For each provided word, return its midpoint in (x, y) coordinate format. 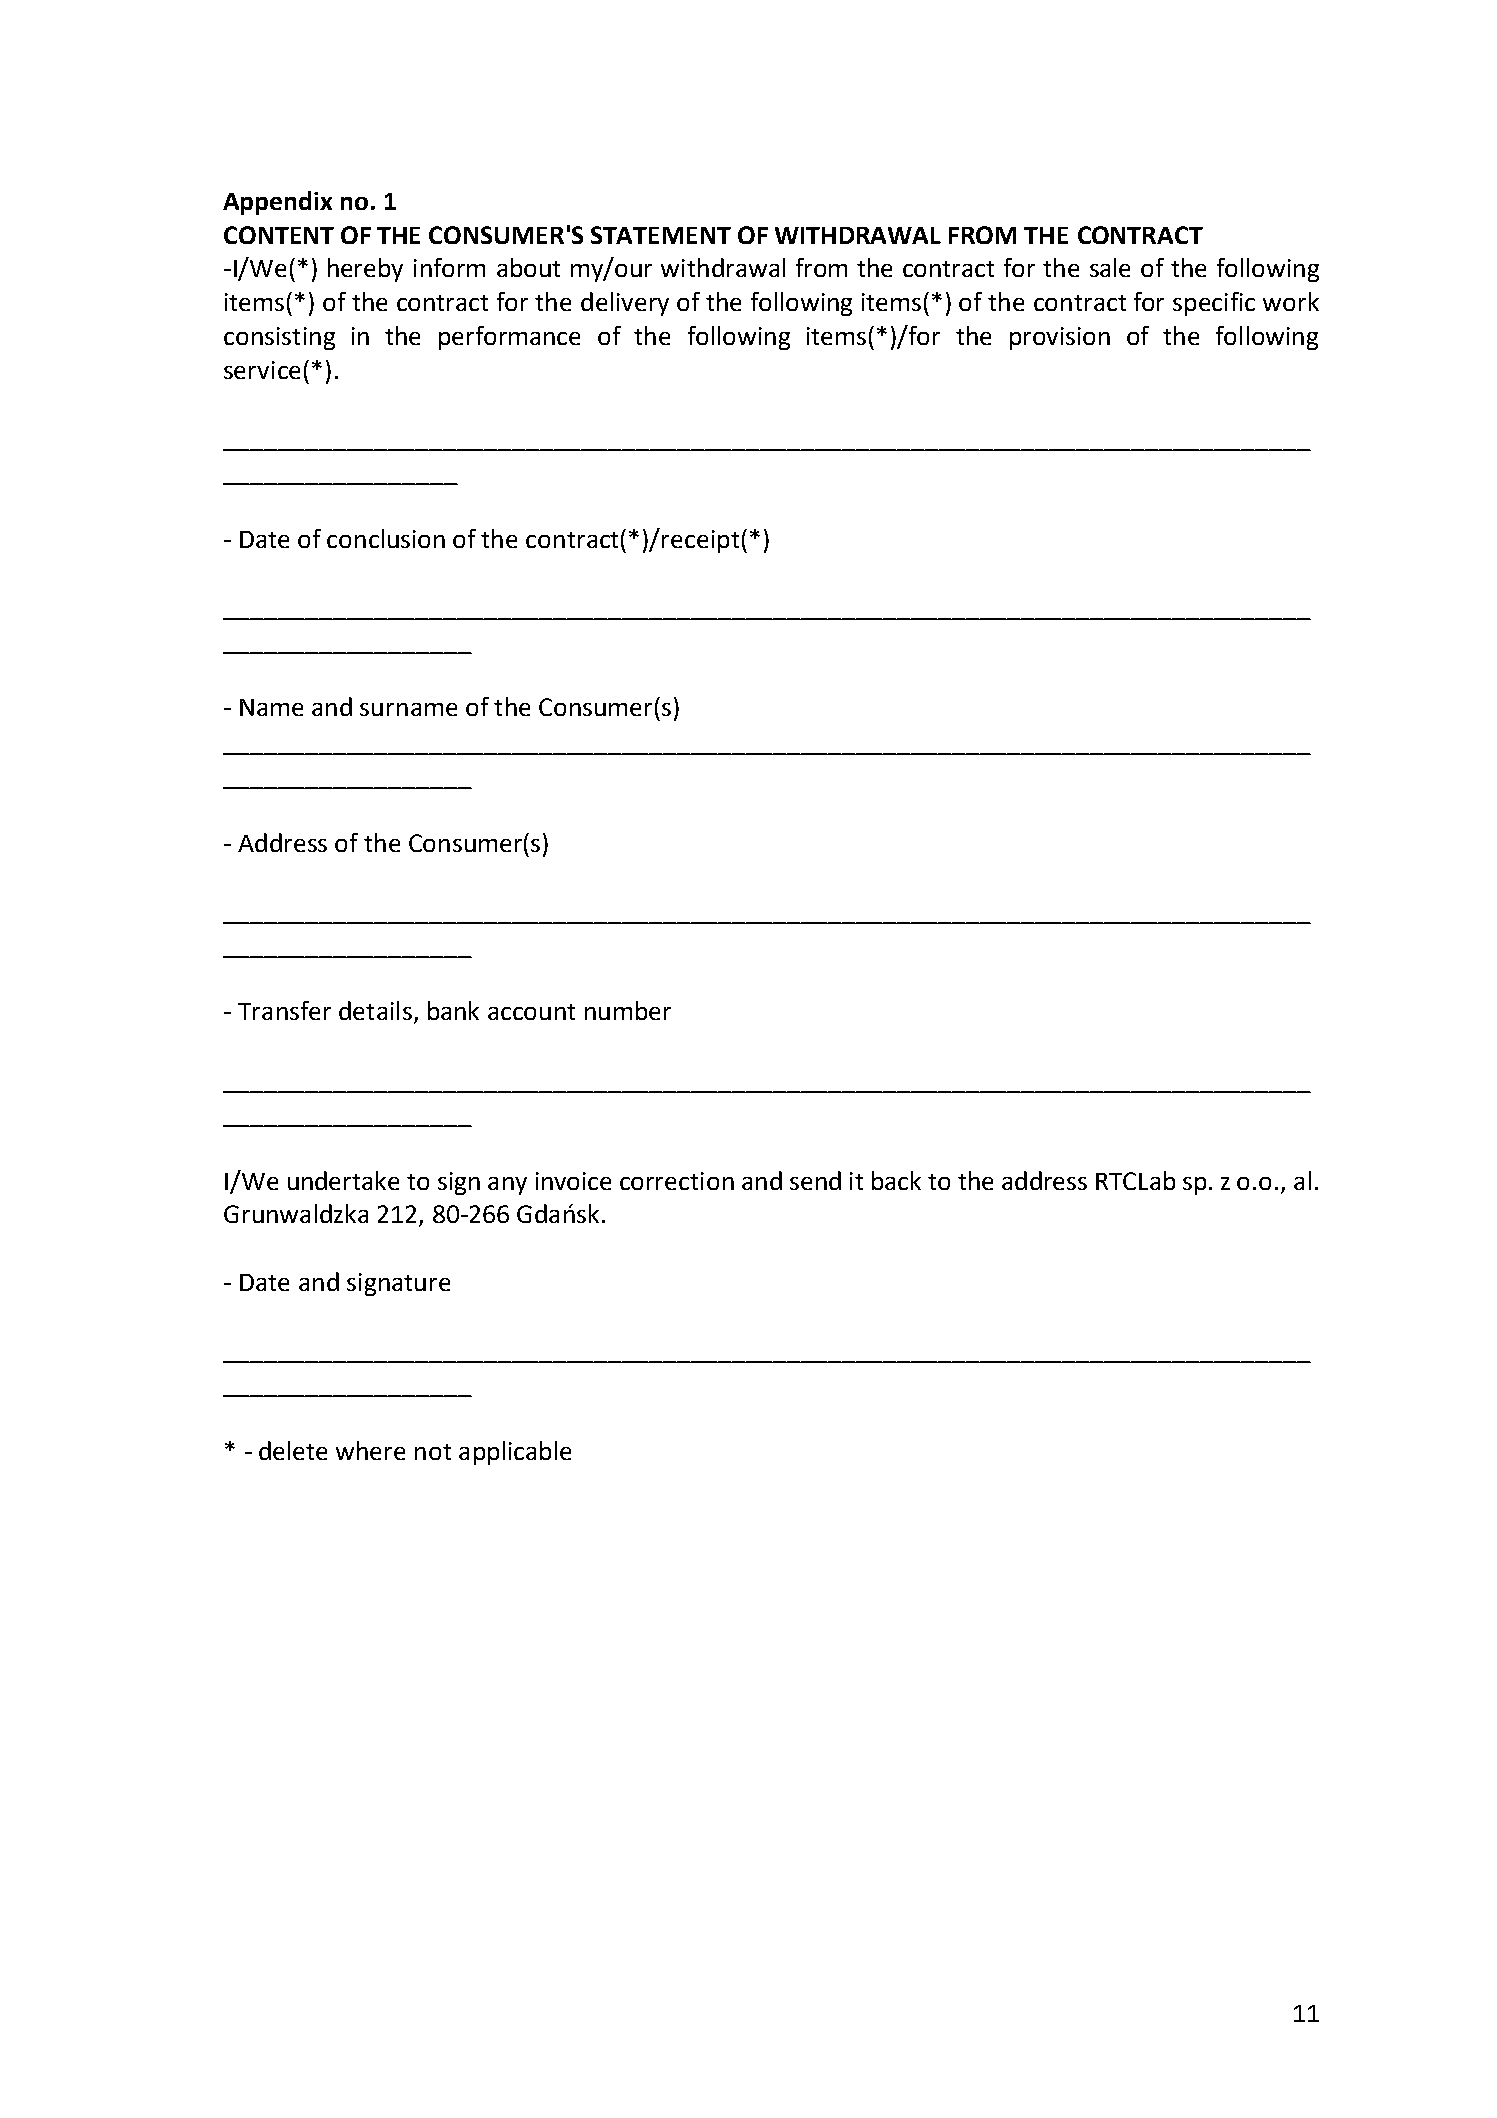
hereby (365, 270)
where (370, 1450)
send (815, 1180)
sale (1110, 267)
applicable (515, 1453)
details (375, 1010)
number (628, 1010)
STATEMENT (661, 235)
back (896, 1180)
